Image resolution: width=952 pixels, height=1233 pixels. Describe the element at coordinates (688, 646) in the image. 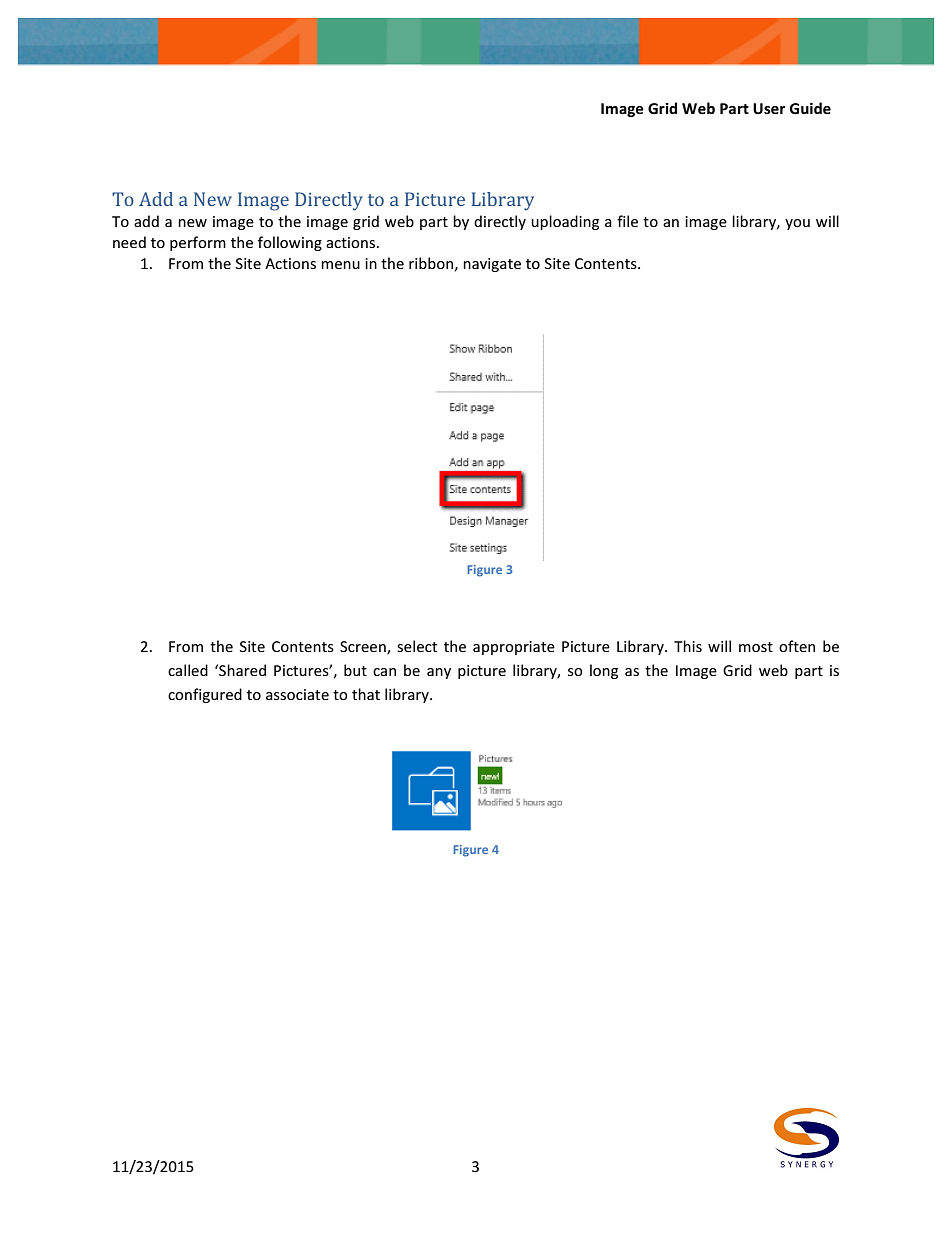

I see `This` at that location.
